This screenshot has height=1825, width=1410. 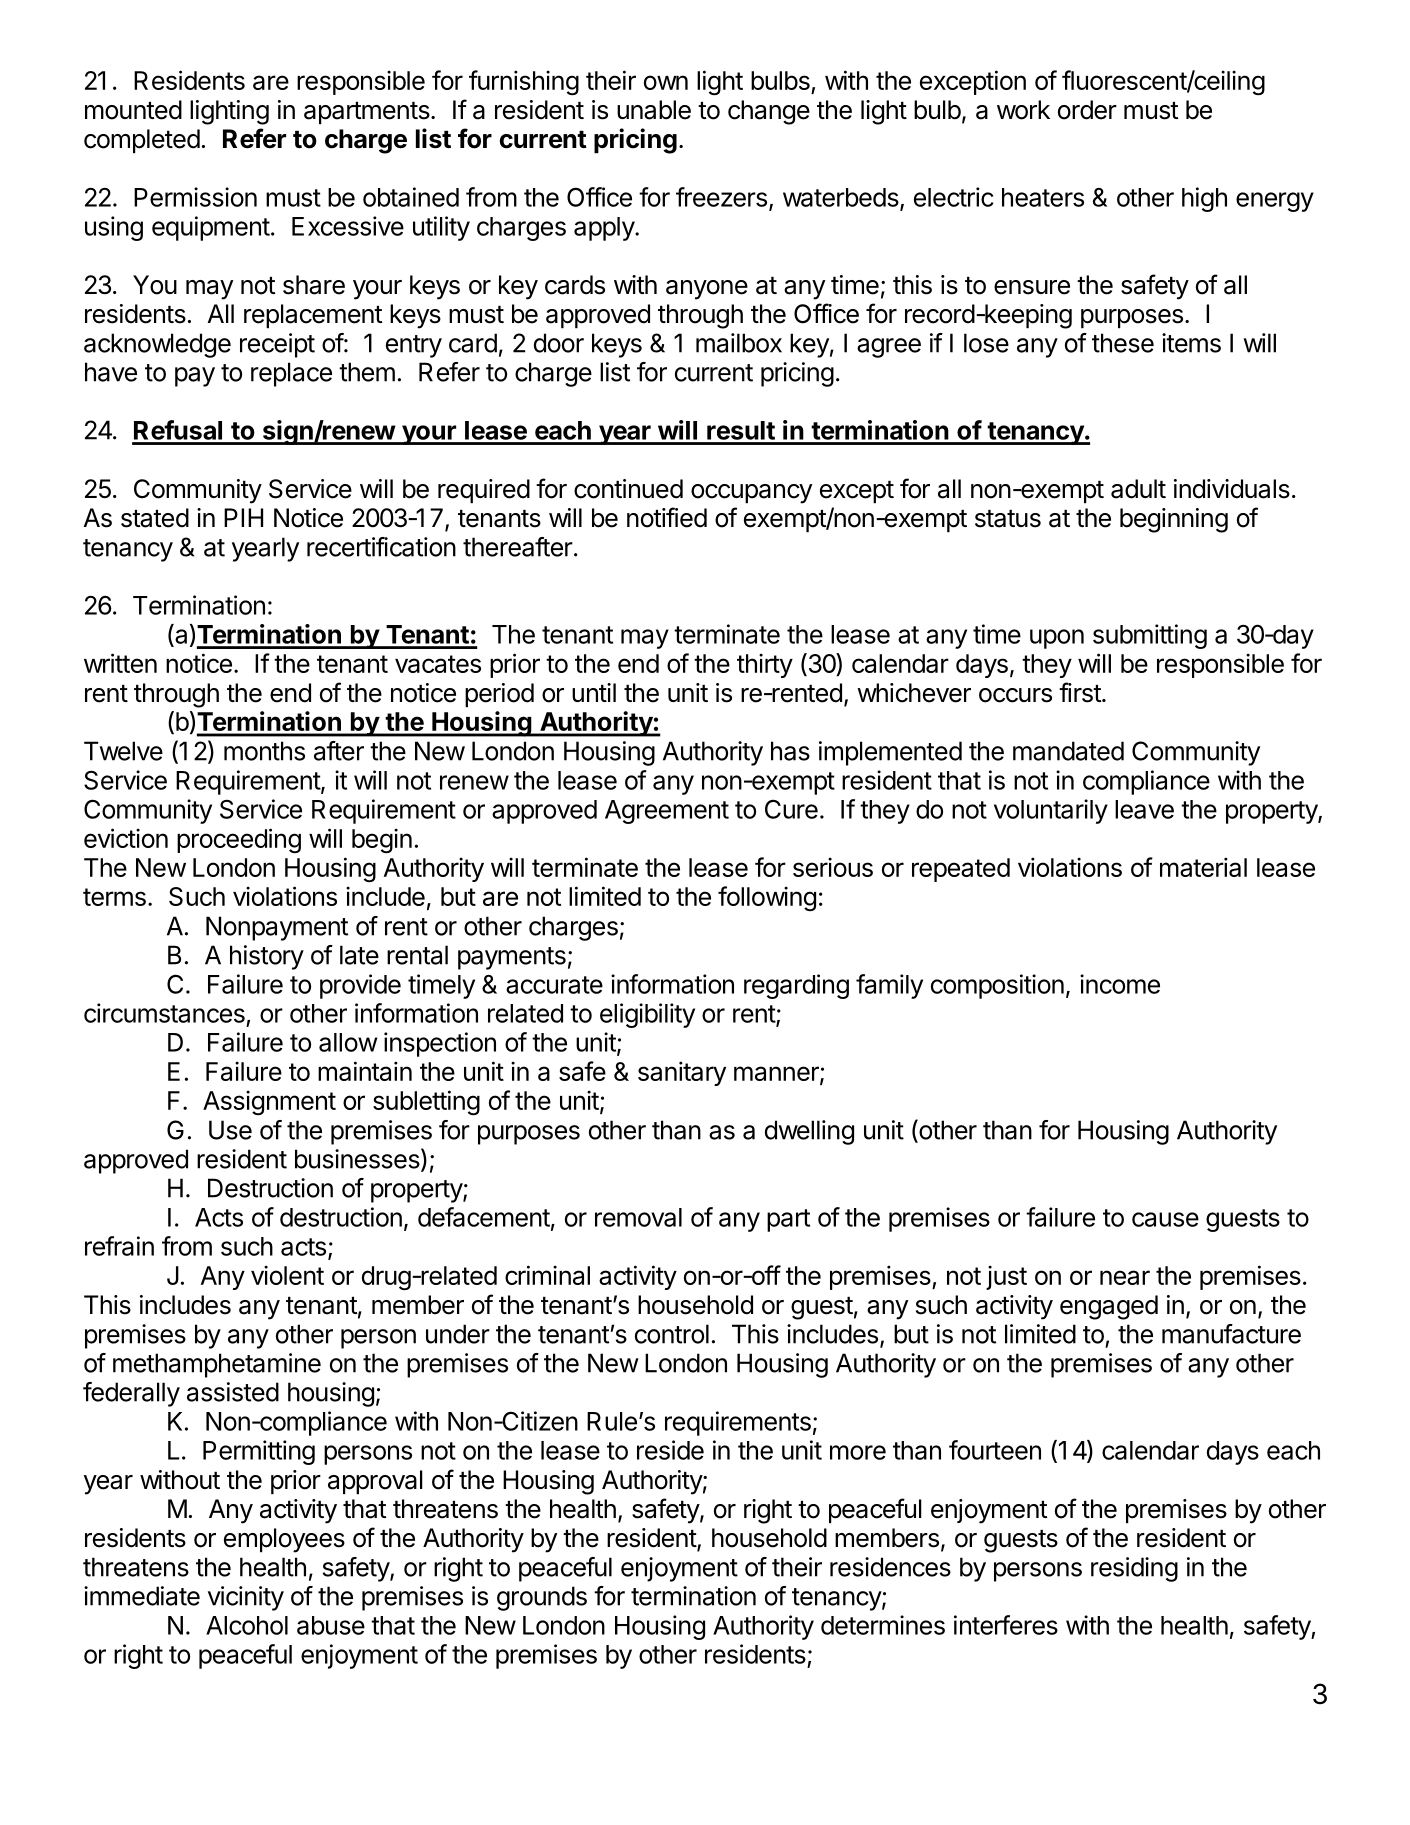 What do you see at coordinates (246, 1598) in the screenshot?
I see `vicinity` at bounding box center [246, 1598].
